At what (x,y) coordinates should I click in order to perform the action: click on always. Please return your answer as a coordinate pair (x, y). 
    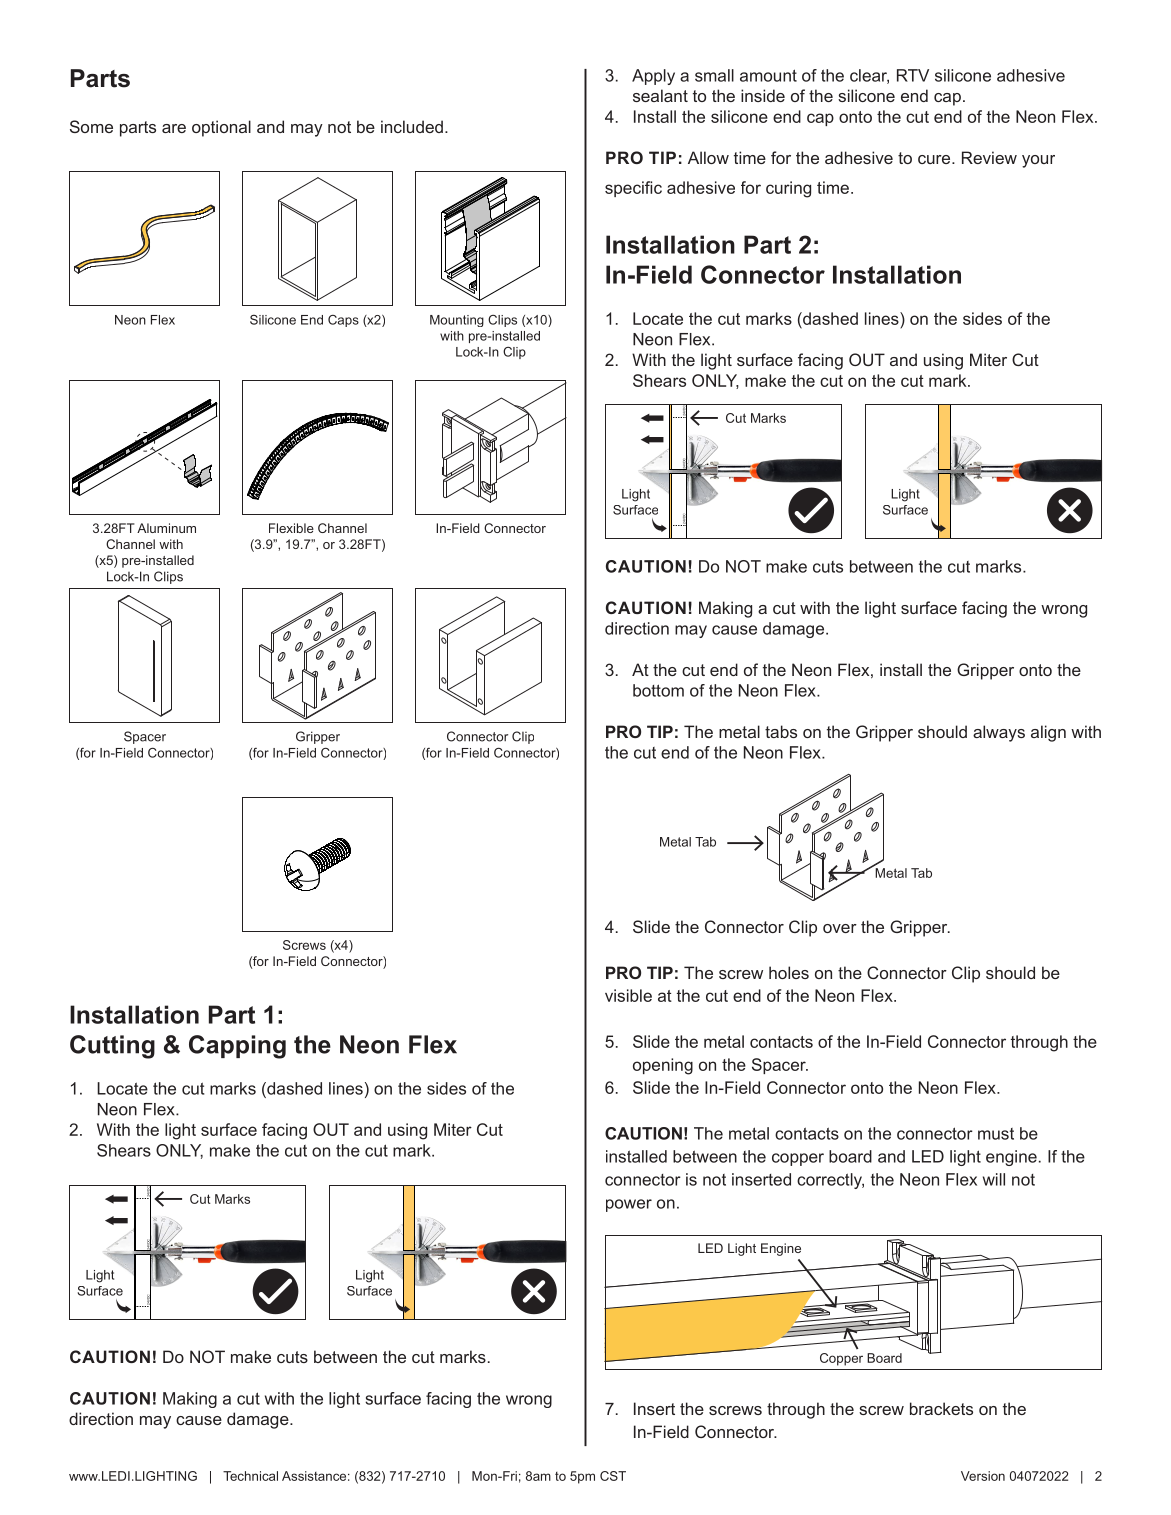
    Looking at the image, I should click on (999, 733).
